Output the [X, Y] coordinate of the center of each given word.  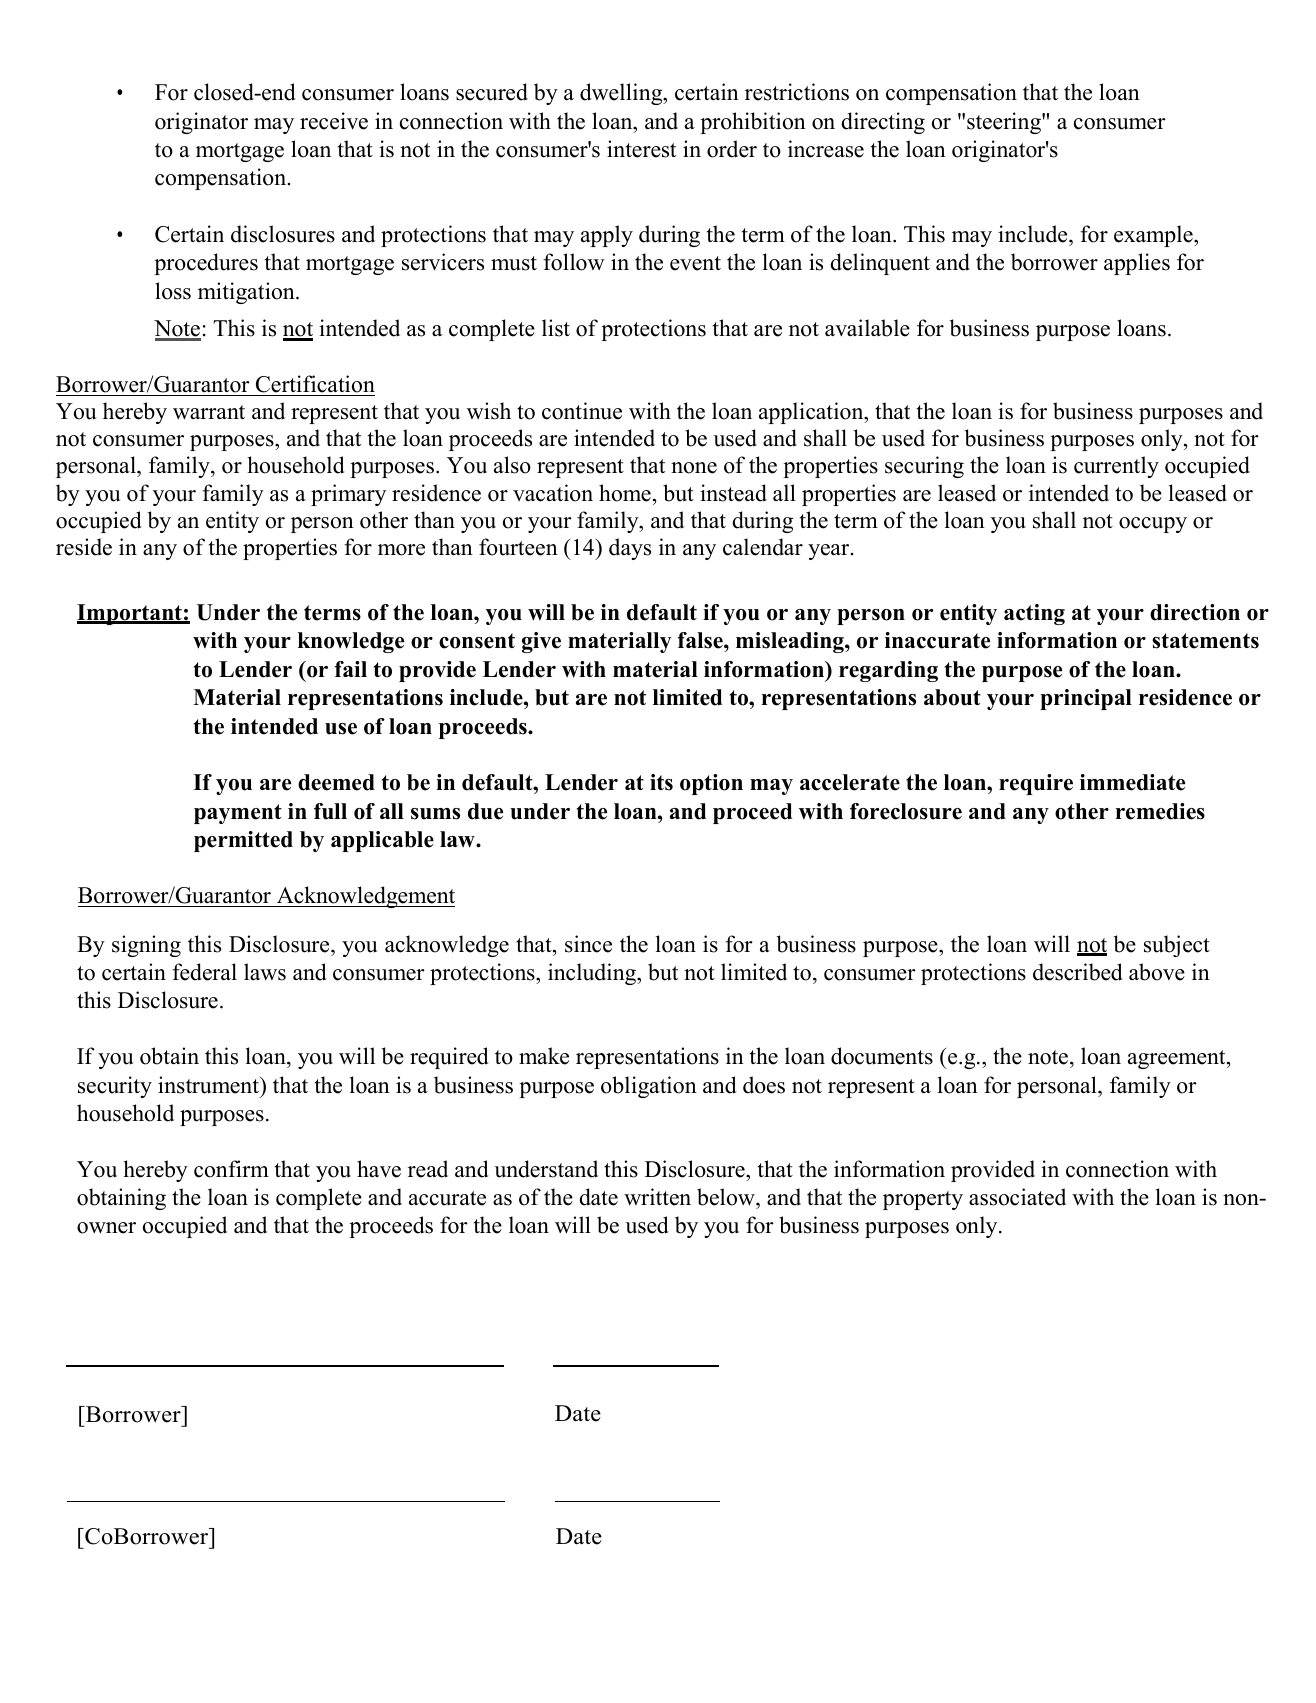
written [657, 1197]
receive [334, 121]
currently [1116, 467]
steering [1005, 123]
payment [238, 814]
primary [348, 495]
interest [641, 149]
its [661, 782]
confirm [231, 1169]
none [694, 468]
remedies [1160, 811]
